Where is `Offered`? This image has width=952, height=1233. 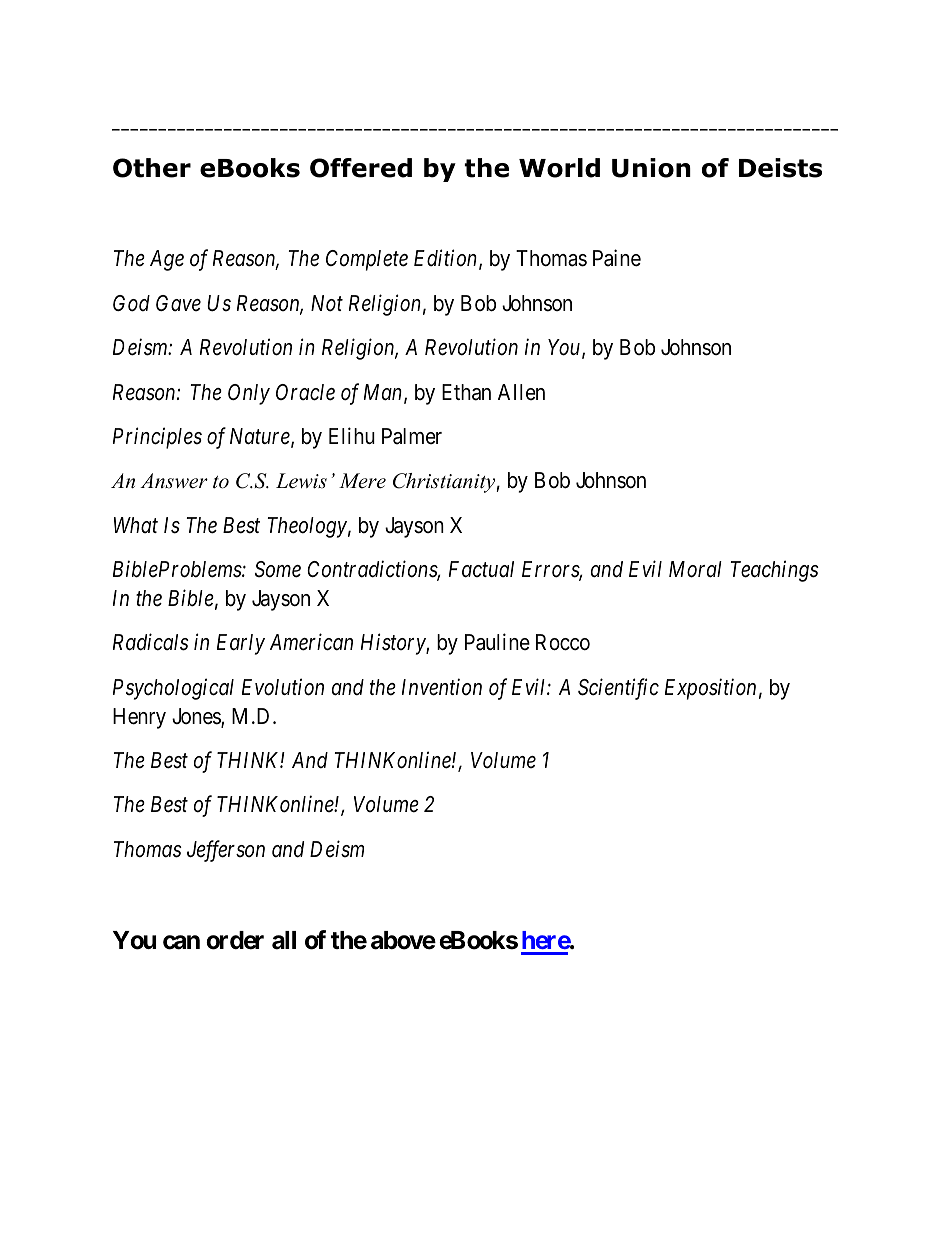 Offered is located at coordinates (361, 168).
